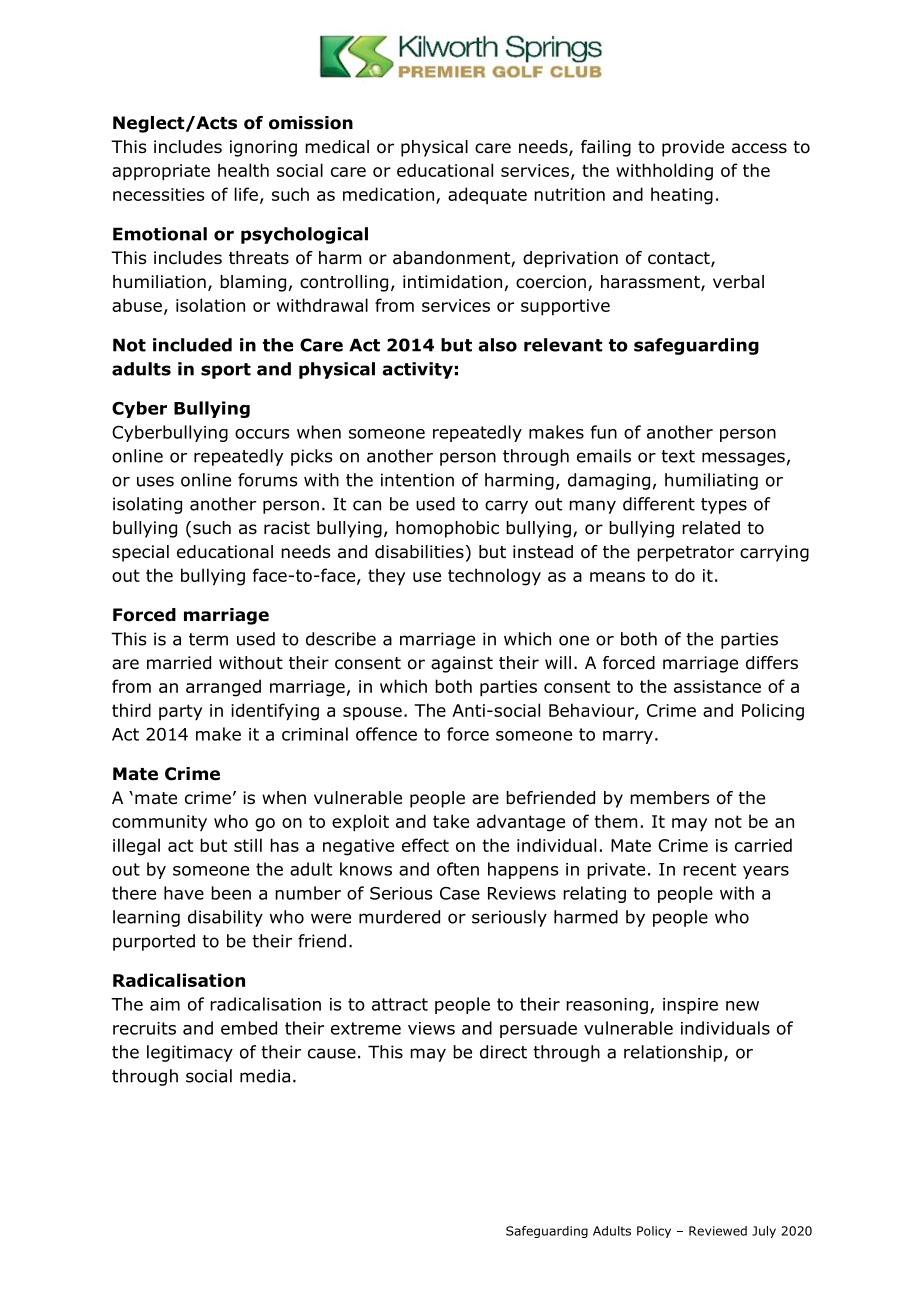 This page has width=924, height=1308. I want to click on community, so click(159, 823).
